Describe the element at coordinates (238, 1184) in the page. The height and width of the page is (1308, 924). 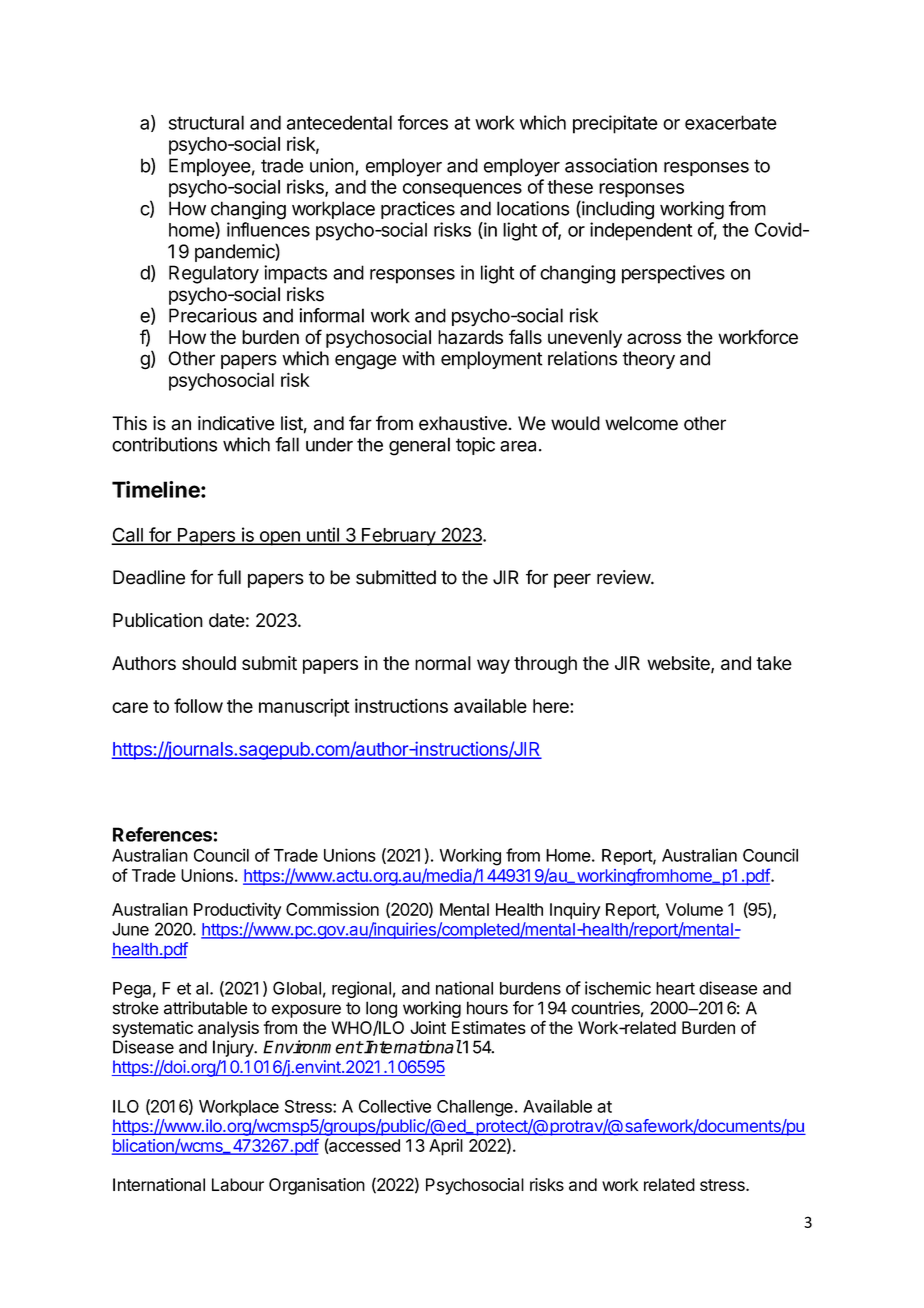
I see `Labour` at that location.
